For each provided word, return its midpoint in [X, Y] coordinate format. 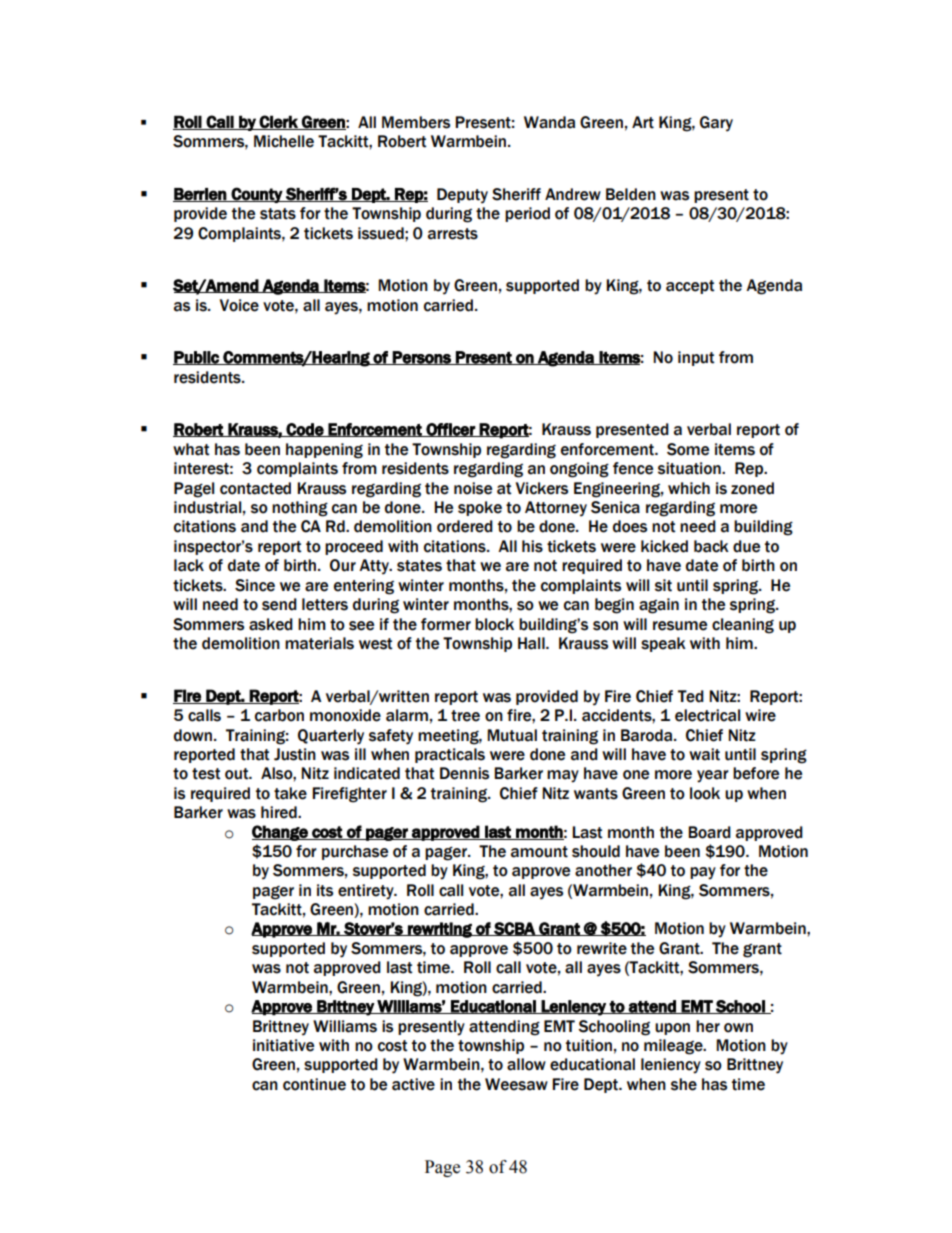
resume [680, 626]
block [494, 624]
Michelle [284, 141]
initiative [283, 1045]
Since [255, 585]
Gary [716, 124]
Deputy [462, 196]
